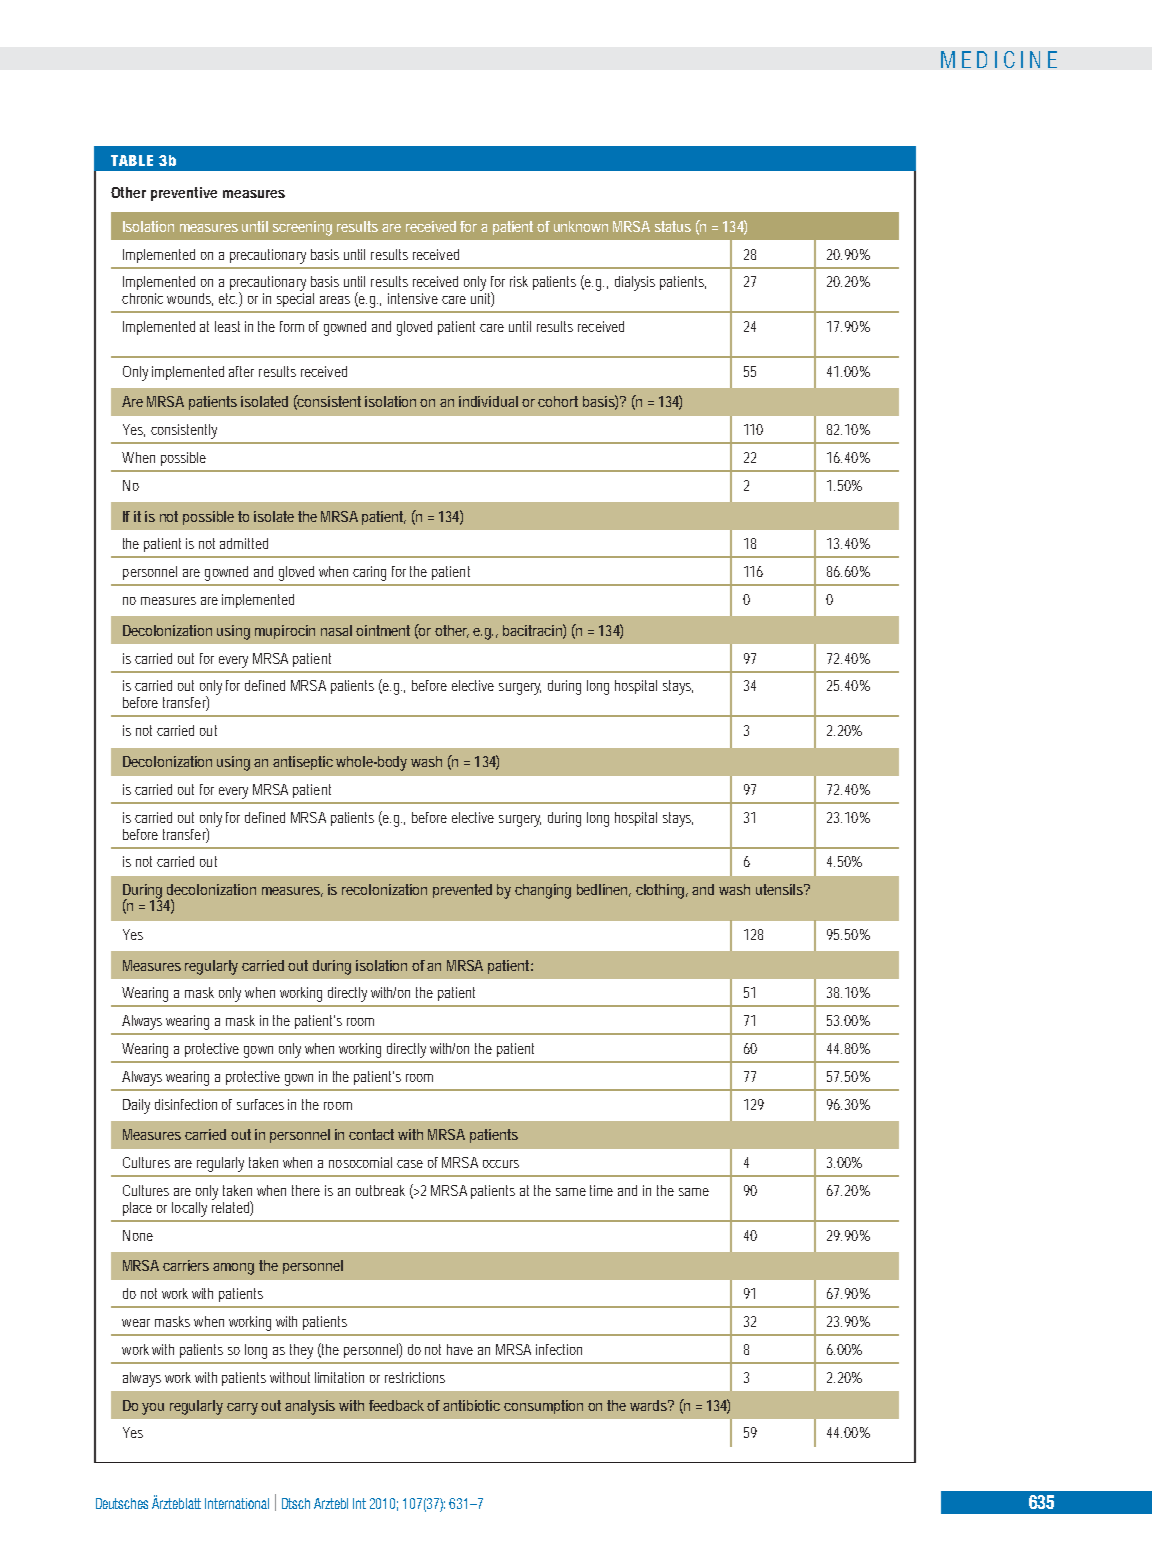 The height and width of the image is (1559, 1152). What do you see at coordinates (999, 59) in the image?
I see `MEDICINE` at bounding box center [999, 59].
